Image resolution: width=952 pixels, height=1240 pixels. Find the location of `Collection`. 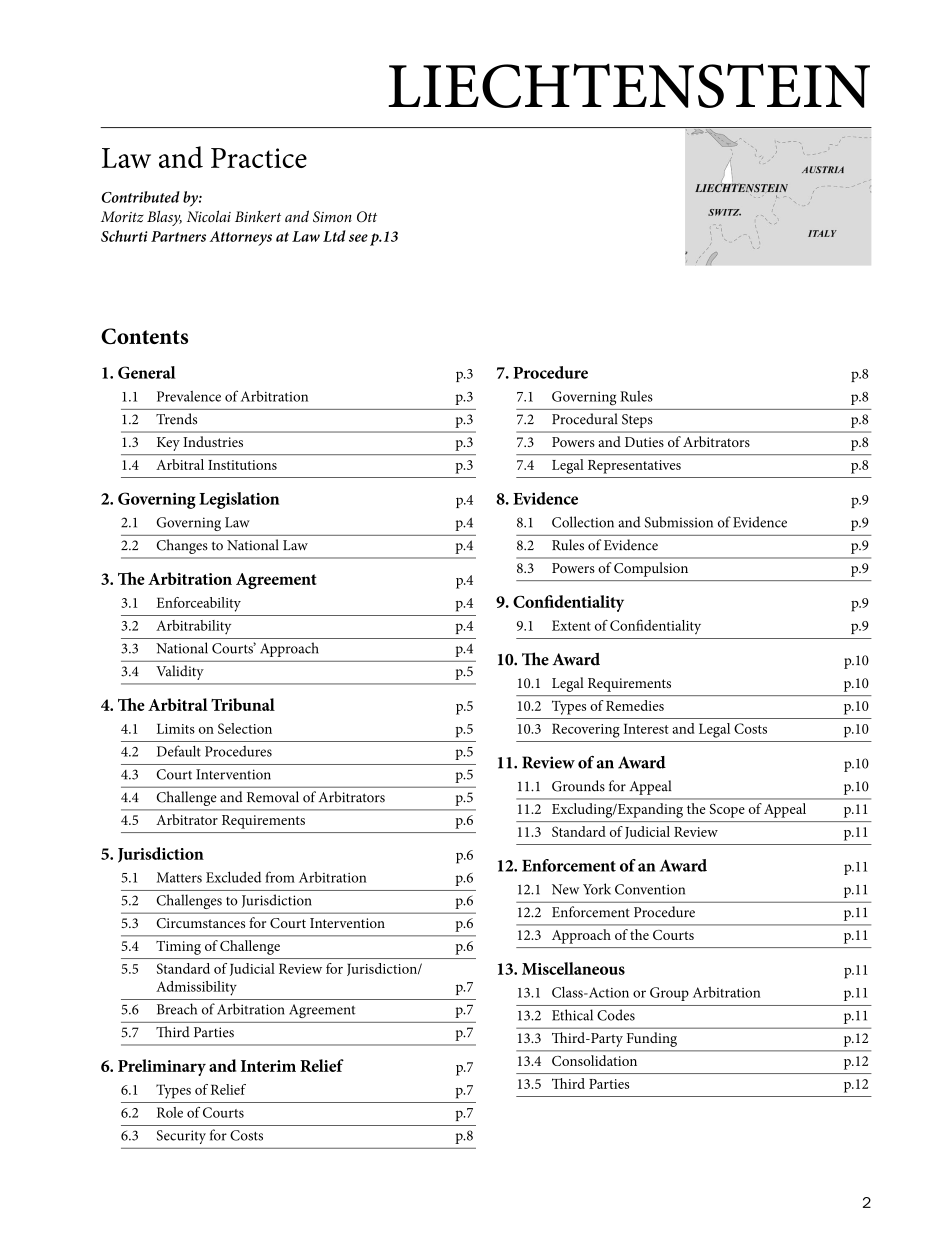

Collection is located at coordinates (583, 522).
